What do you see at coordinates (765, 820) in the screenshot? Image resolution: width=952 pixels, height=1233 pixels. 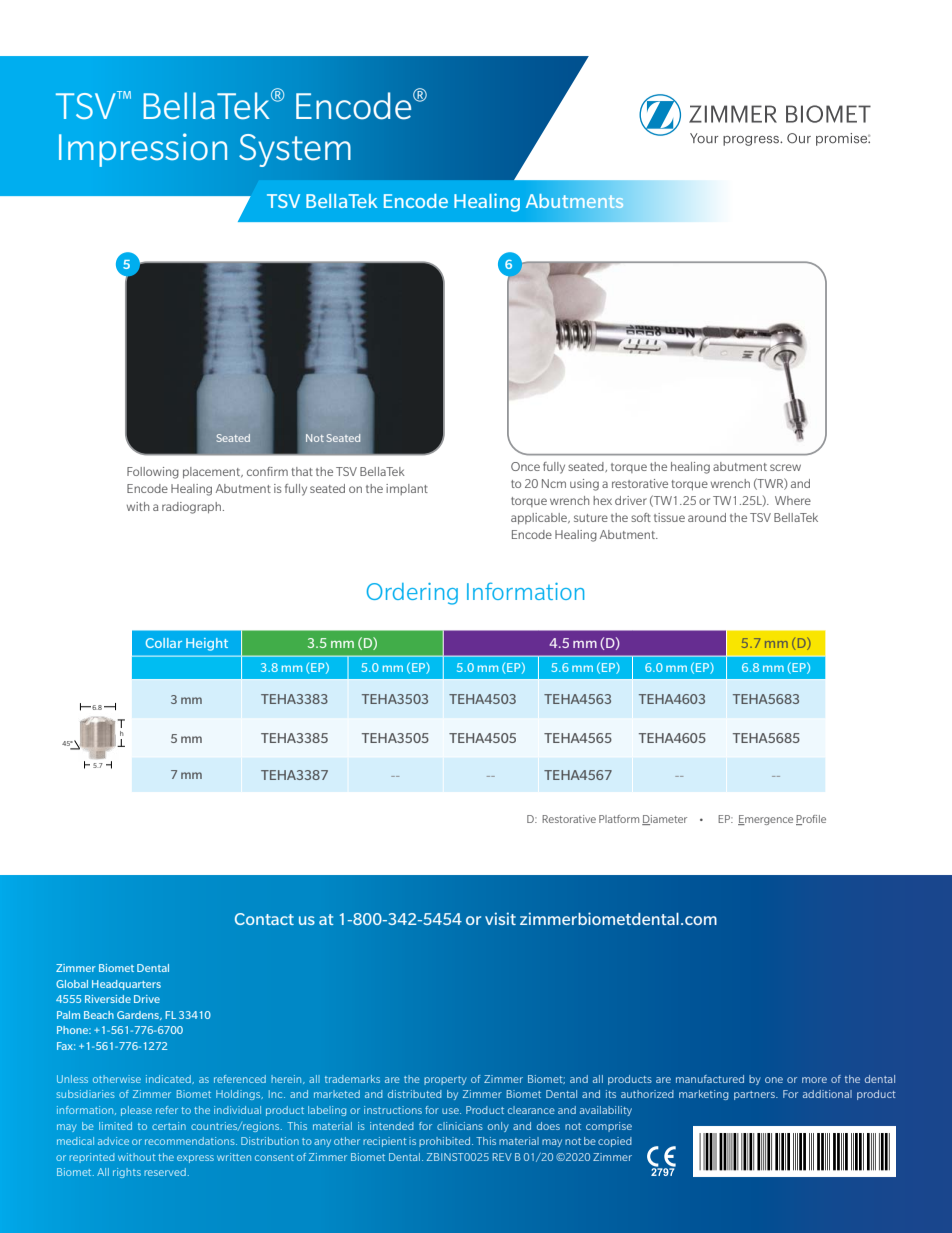 I see `Emergence` at bounding box center [765, 820].
